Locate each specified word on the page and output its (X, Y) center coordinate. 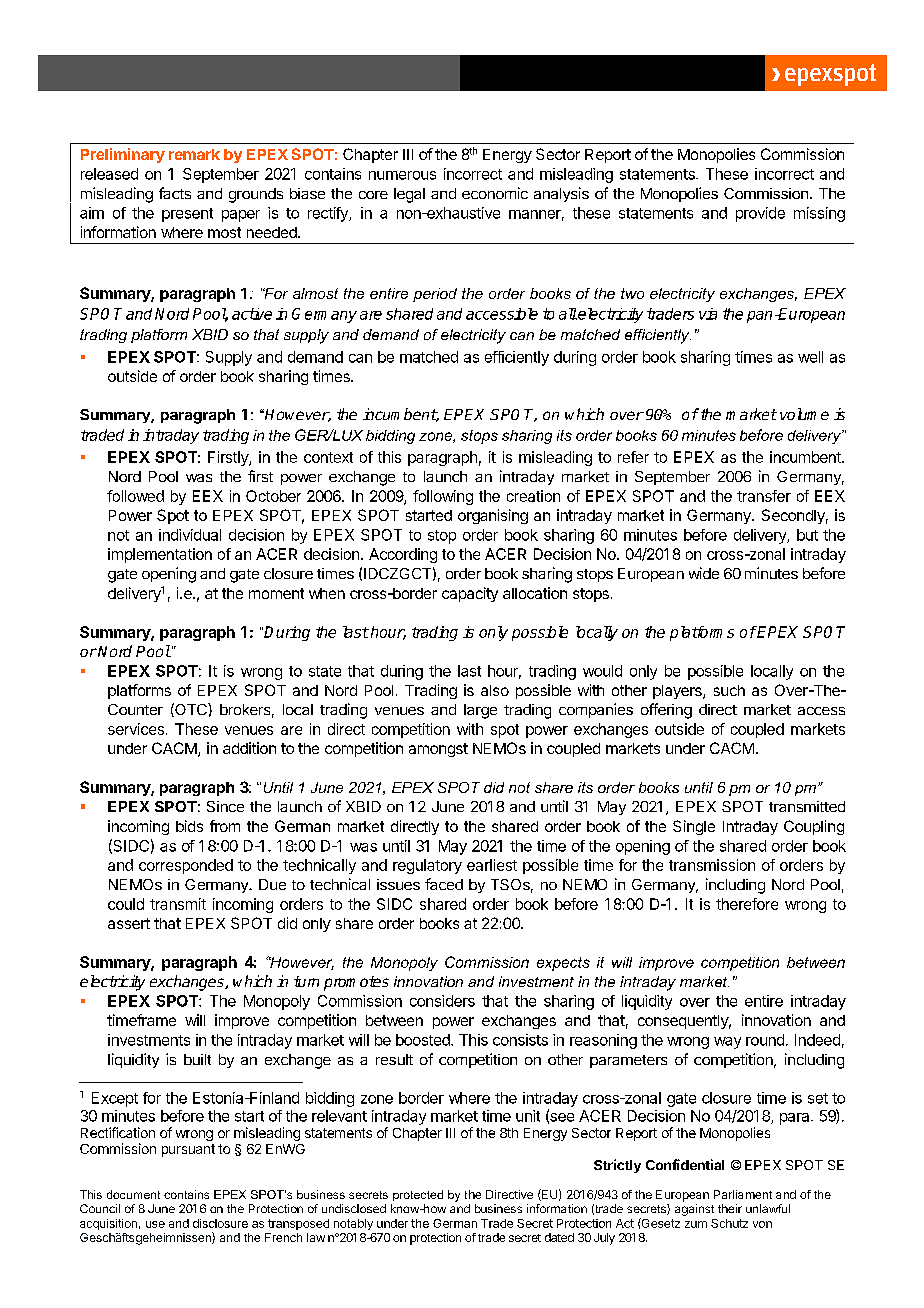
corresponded (186, 866)
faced (444, 884)
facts (175, 193)
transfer (764, 496)
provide (760, 214)
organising (493, 516)
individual (190, 535)
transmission (712, 865)
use (155, 1224)
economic (495, 193)
